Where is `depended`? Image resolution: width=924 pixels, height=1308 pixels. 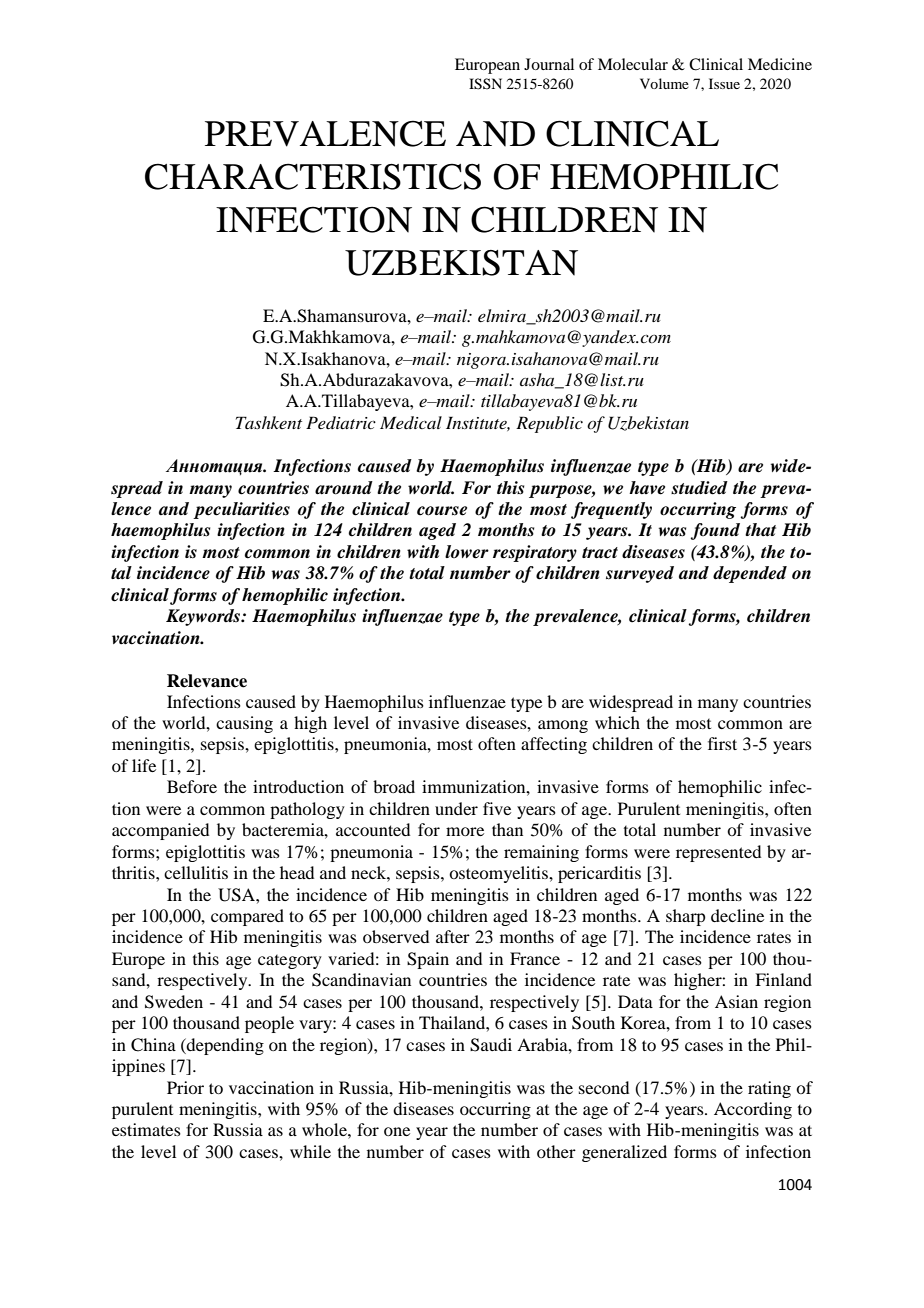 depended is located at coordinates (750, 574).
